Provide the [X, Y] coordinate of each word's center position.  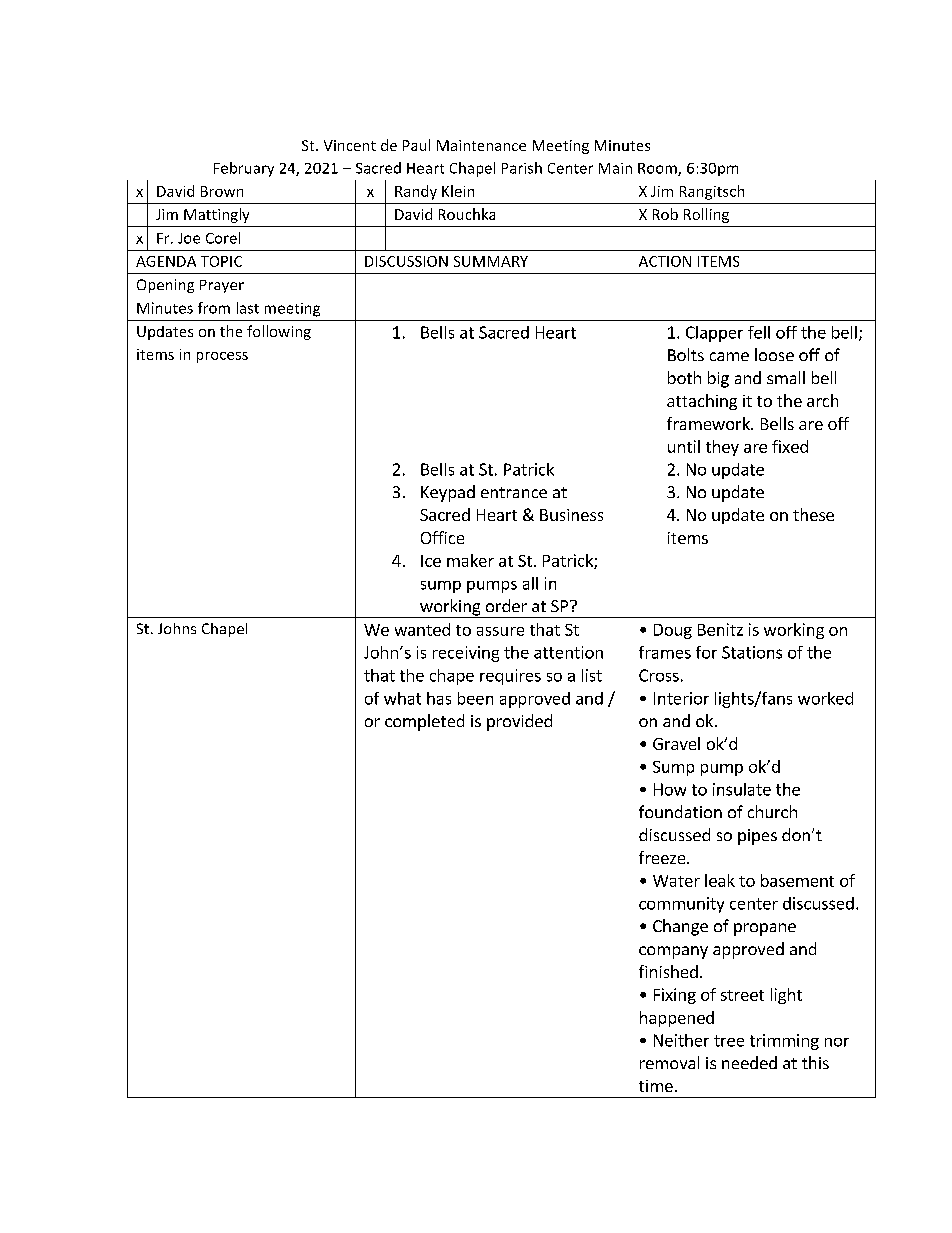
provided [519, 722]
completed [424, 722]
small [786, 377]
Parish [522, 168]
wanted [422, 629]
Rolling [706, 215]
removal [669, 1062]
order [506, 605]
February [244, 169]
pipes [757, 837]
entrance [514, 492]
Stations [752, 652]
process [222, 357]
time [656, 1086]
